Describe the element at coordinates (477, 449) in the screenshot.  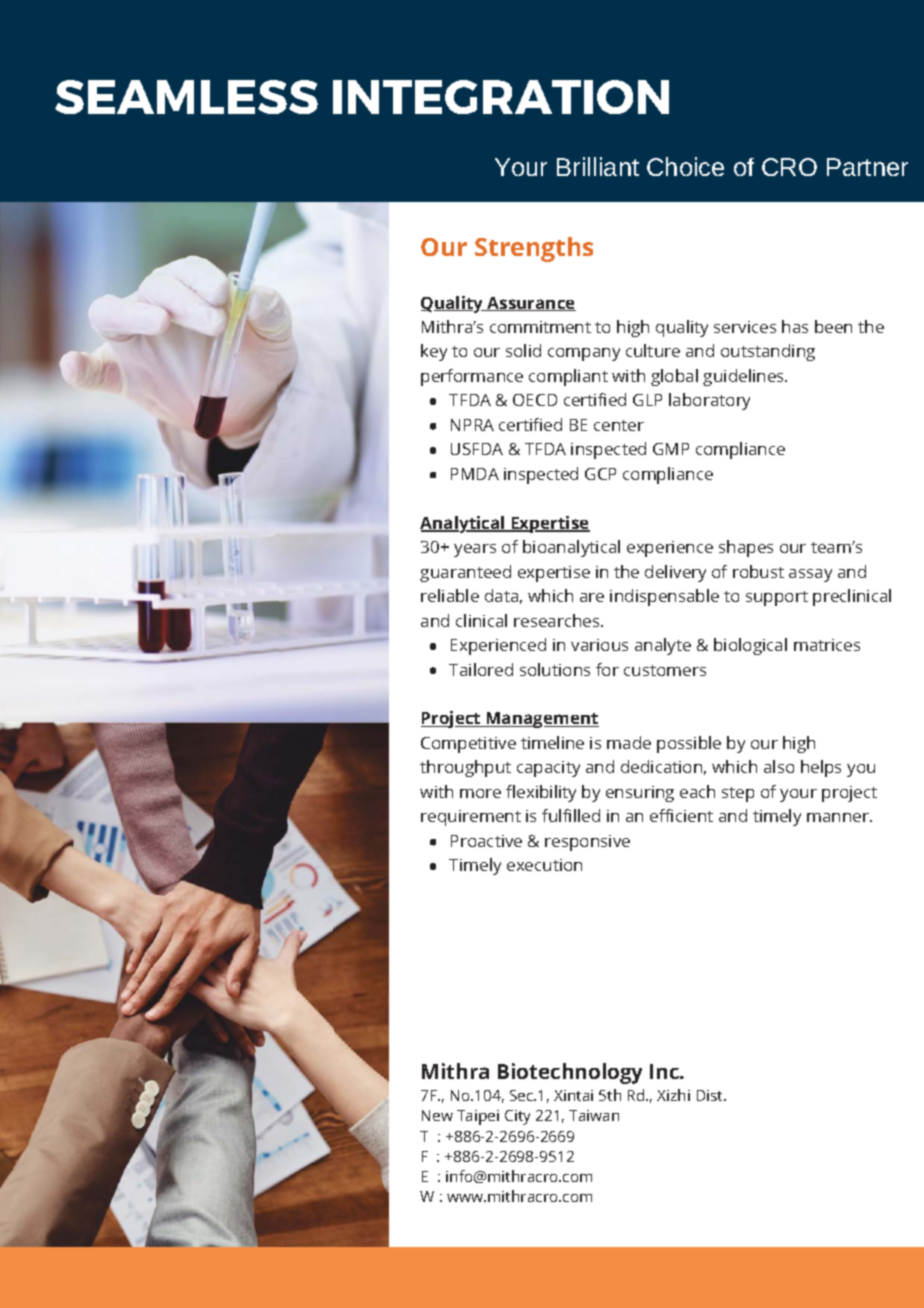
I see `USFDA` at that location.
